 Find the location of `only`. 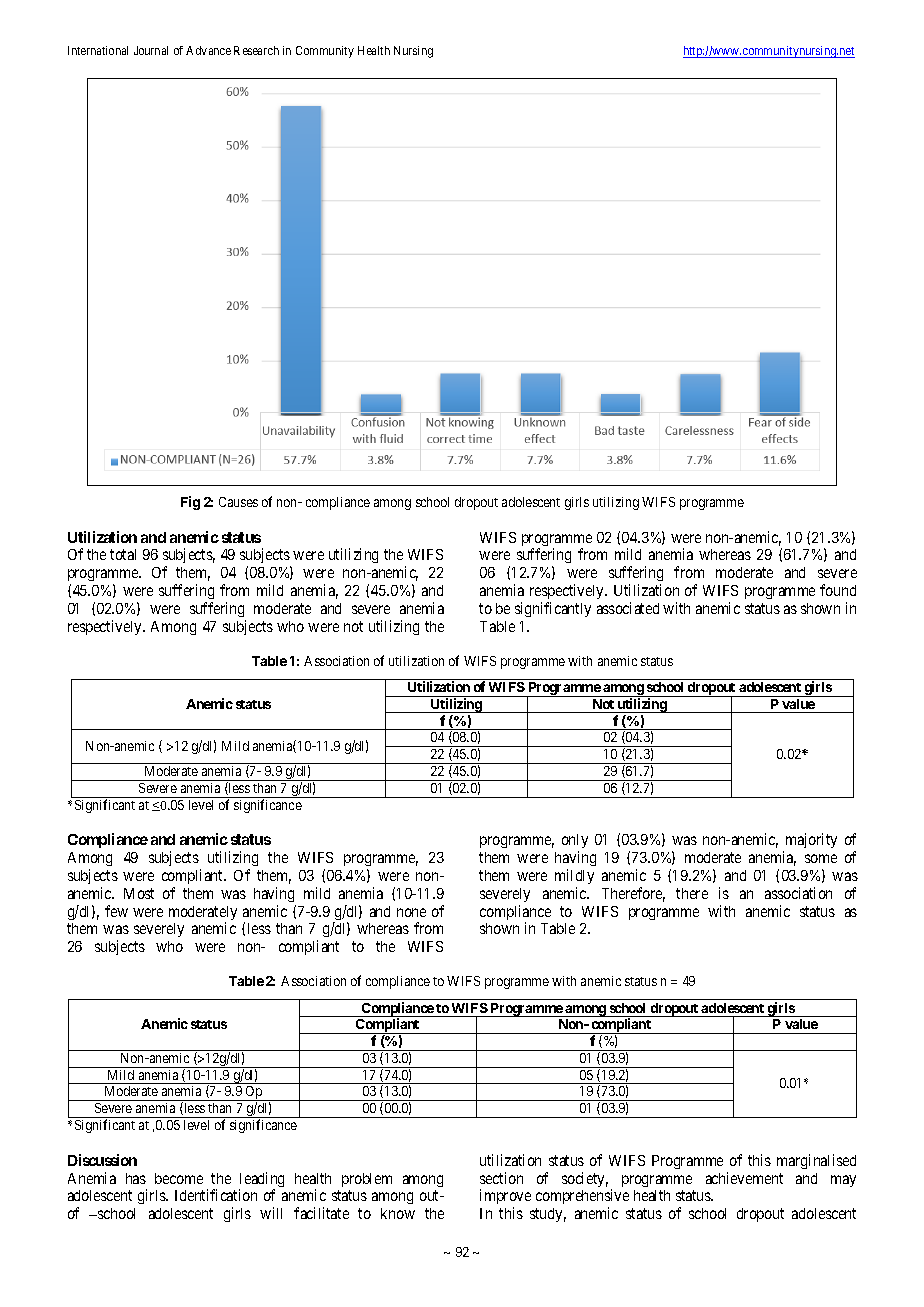

only is located at coordinates (575, 843).
